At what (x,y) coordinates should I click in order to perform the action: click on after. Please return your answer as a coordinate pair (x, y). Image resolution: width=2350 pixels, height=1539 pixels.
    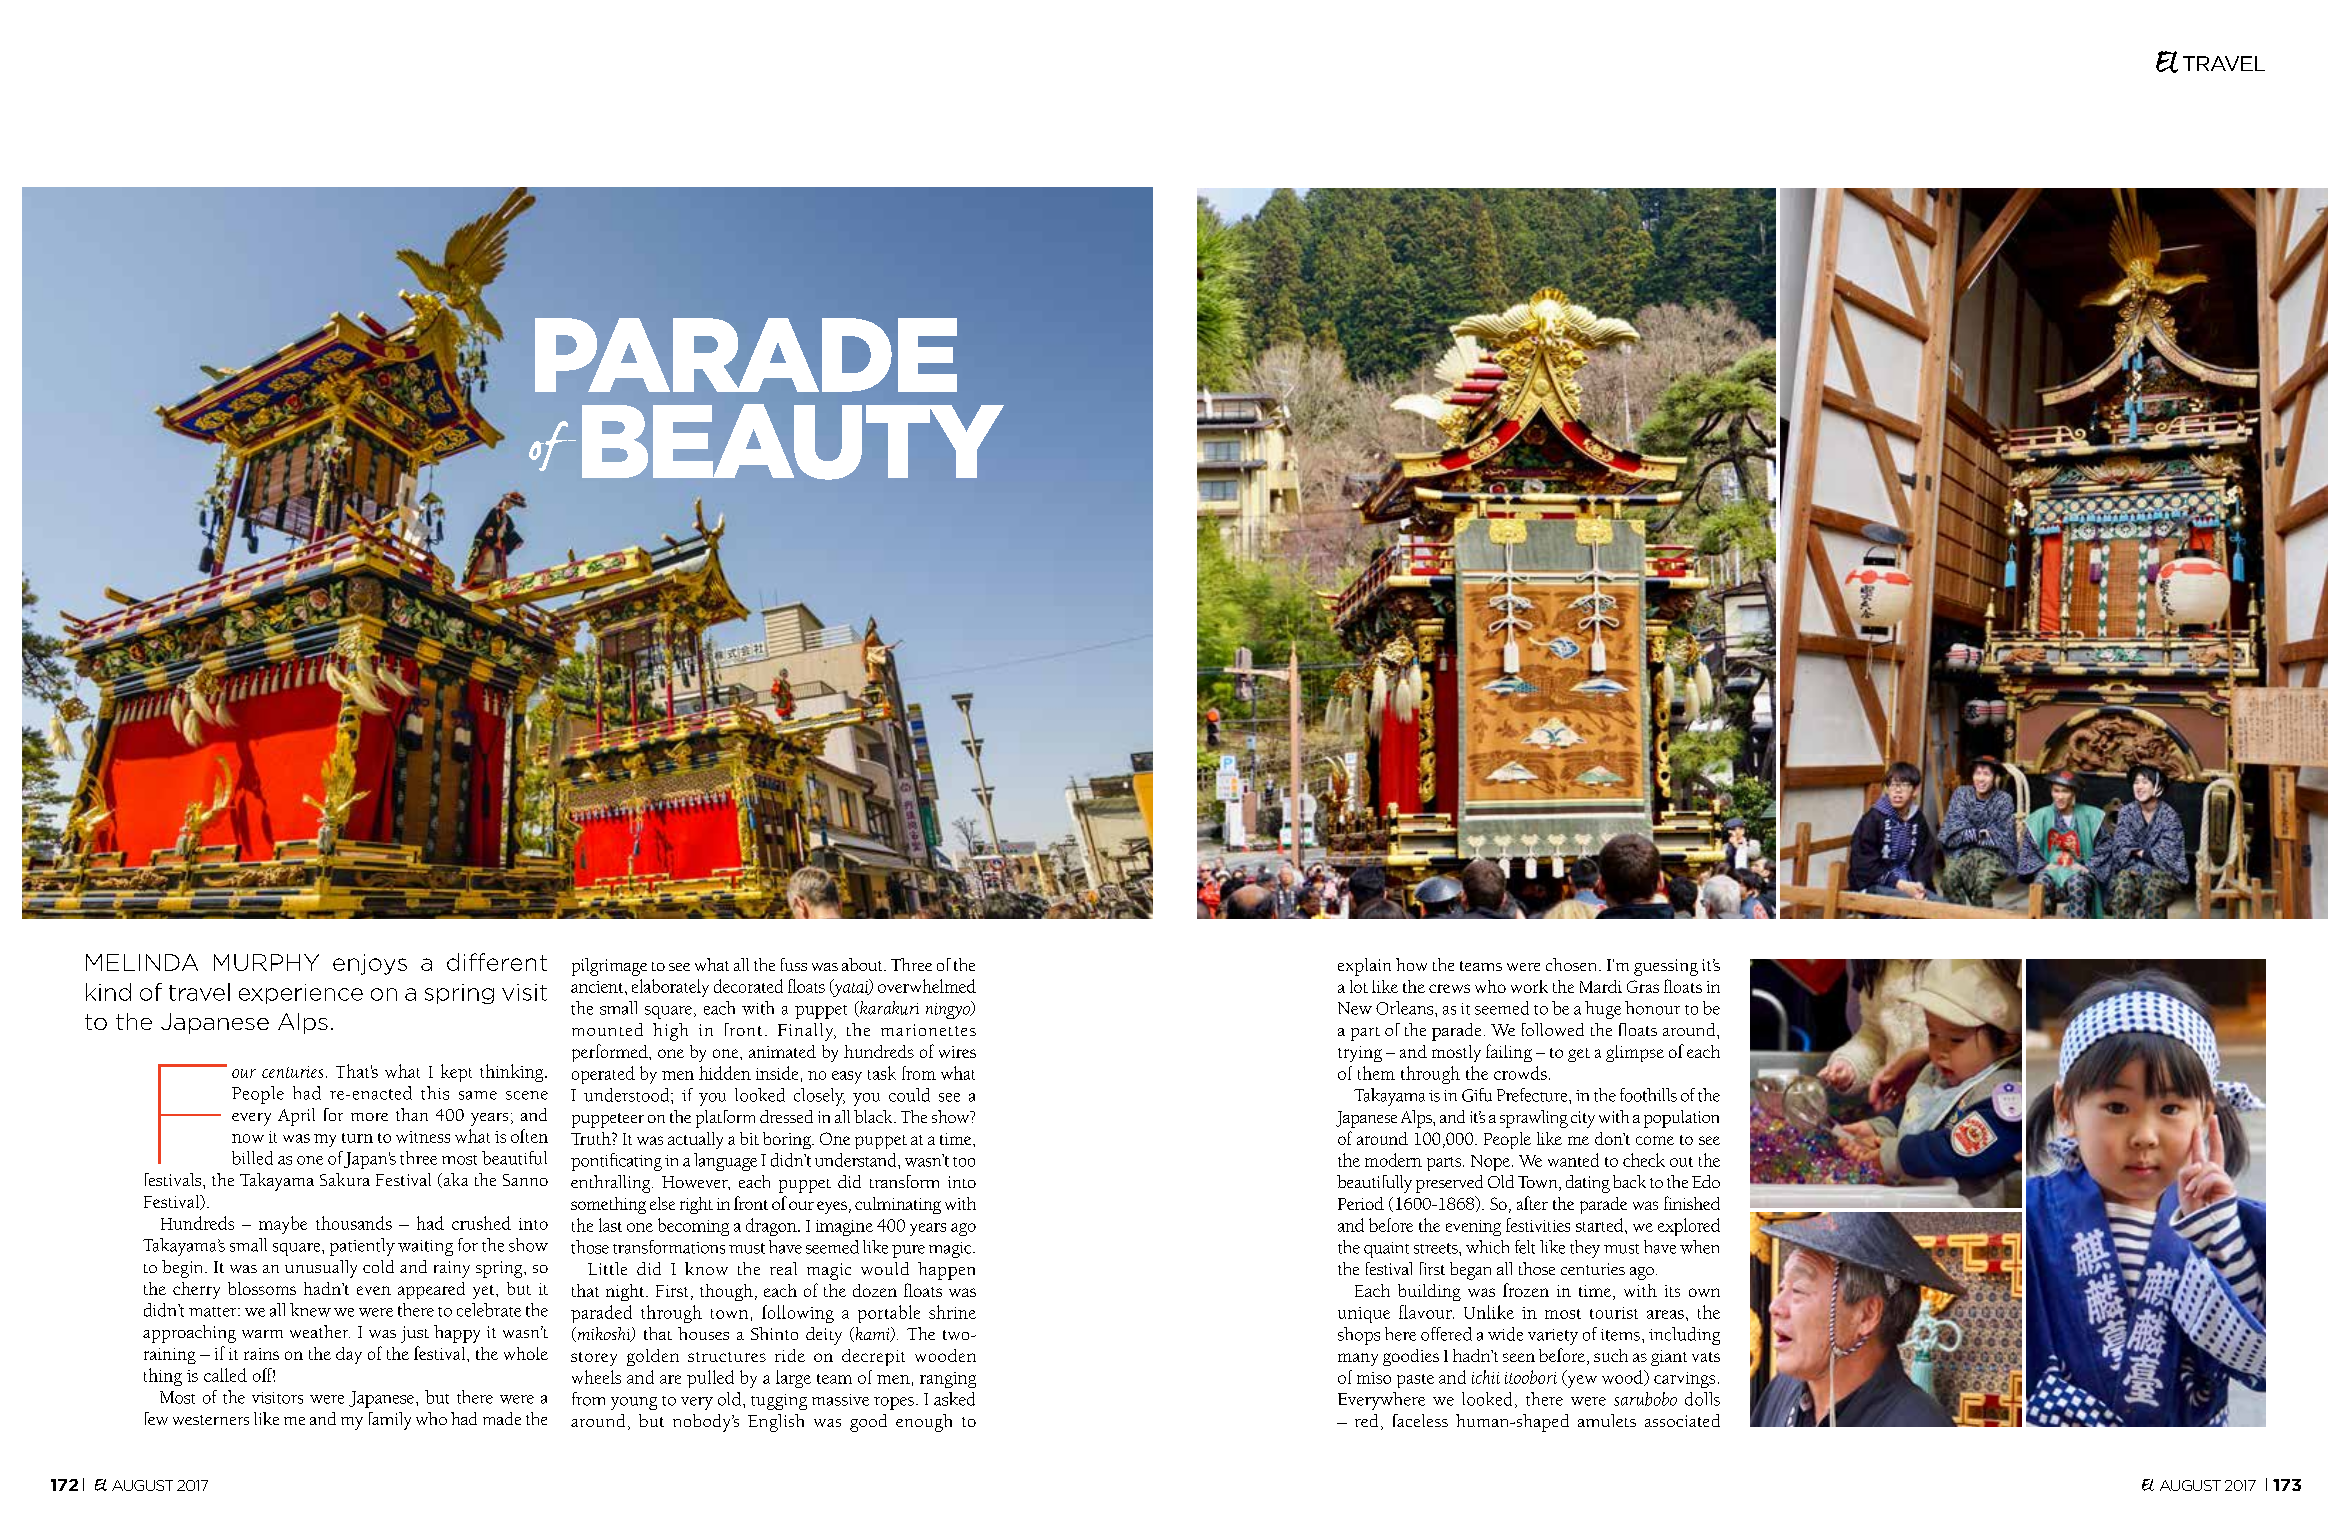
    Looking at the image, I should click on (1532, 1203).
